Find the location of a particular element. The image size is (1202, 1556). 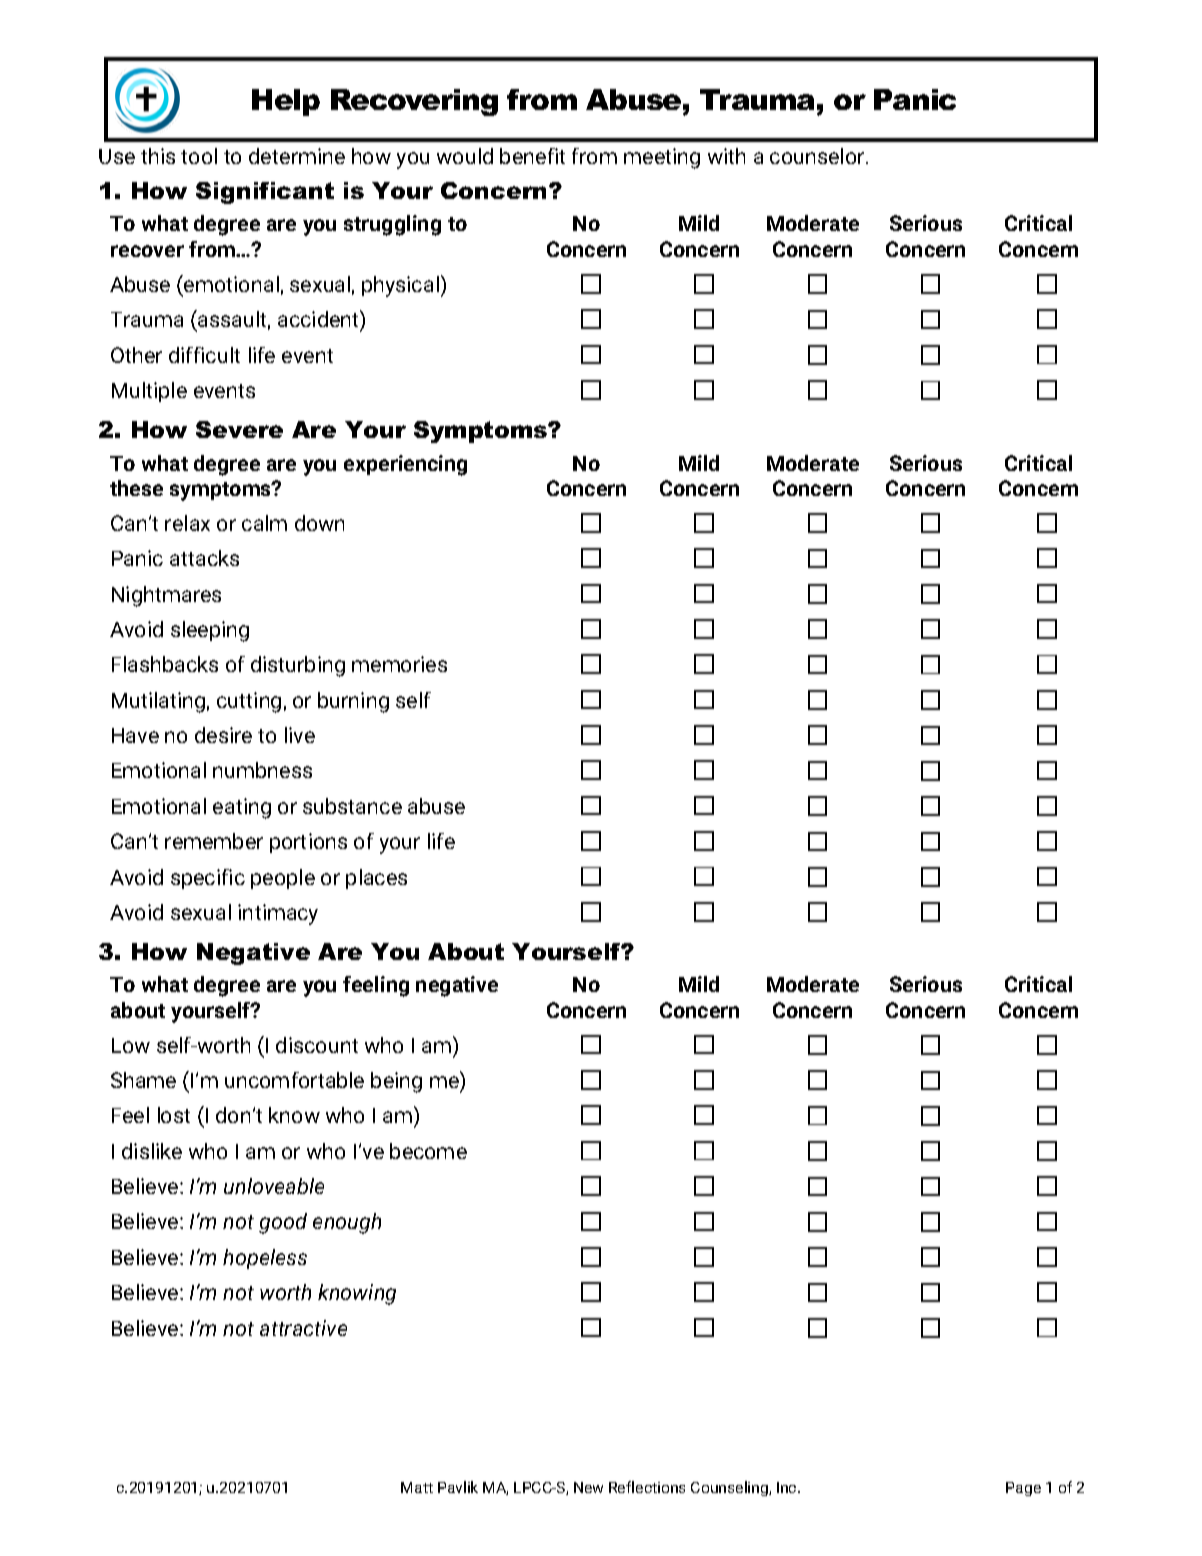

tool is located at coordinates (199, 156).
